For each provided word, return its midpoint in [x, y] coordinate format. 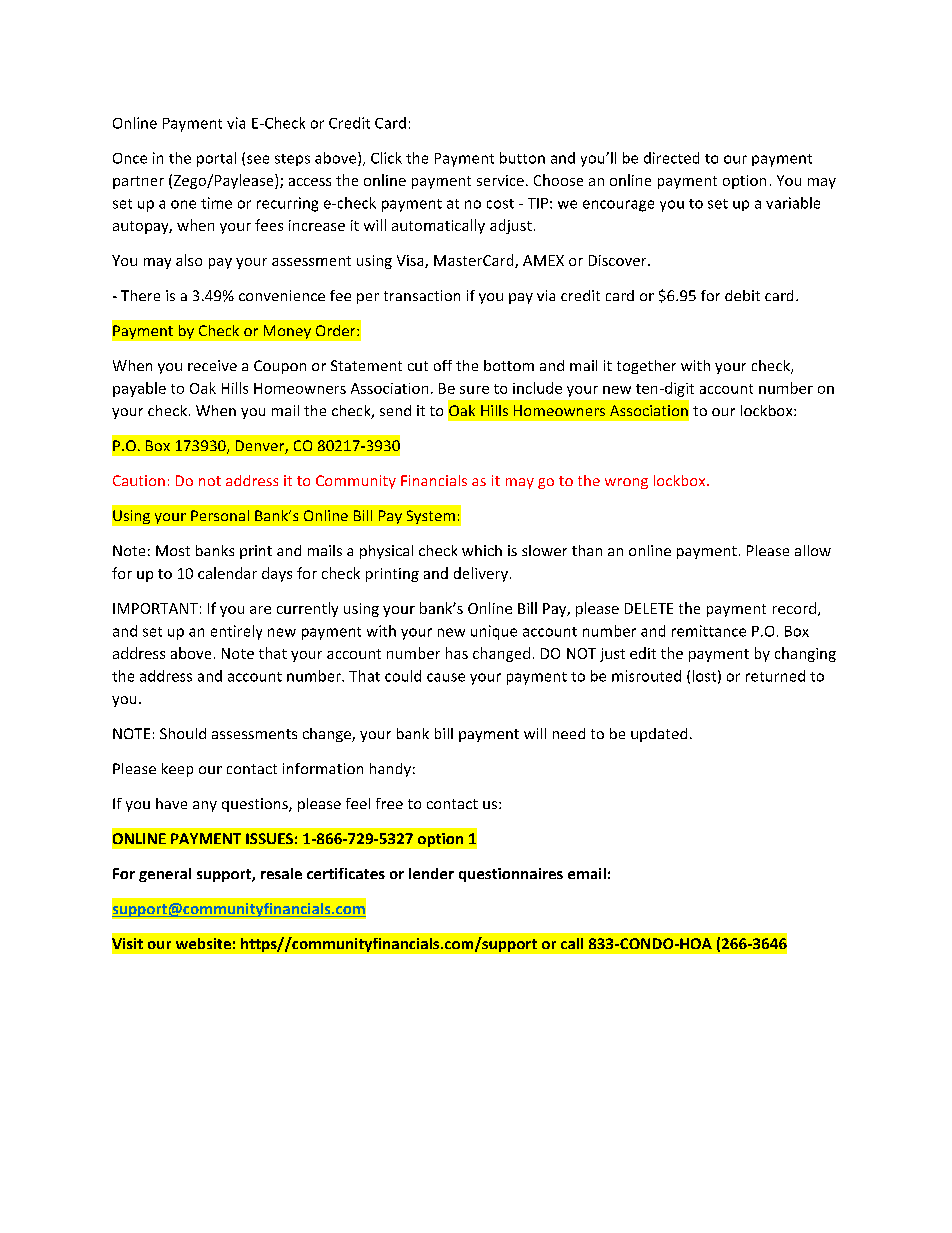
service [500, 180]
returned [775, 676]
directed [671, 158]
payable [139, 389]
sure [474, 390]
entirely [236, 632]
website [203, 943]
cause [446, 677]
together [646, 367]
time [216, 203]
